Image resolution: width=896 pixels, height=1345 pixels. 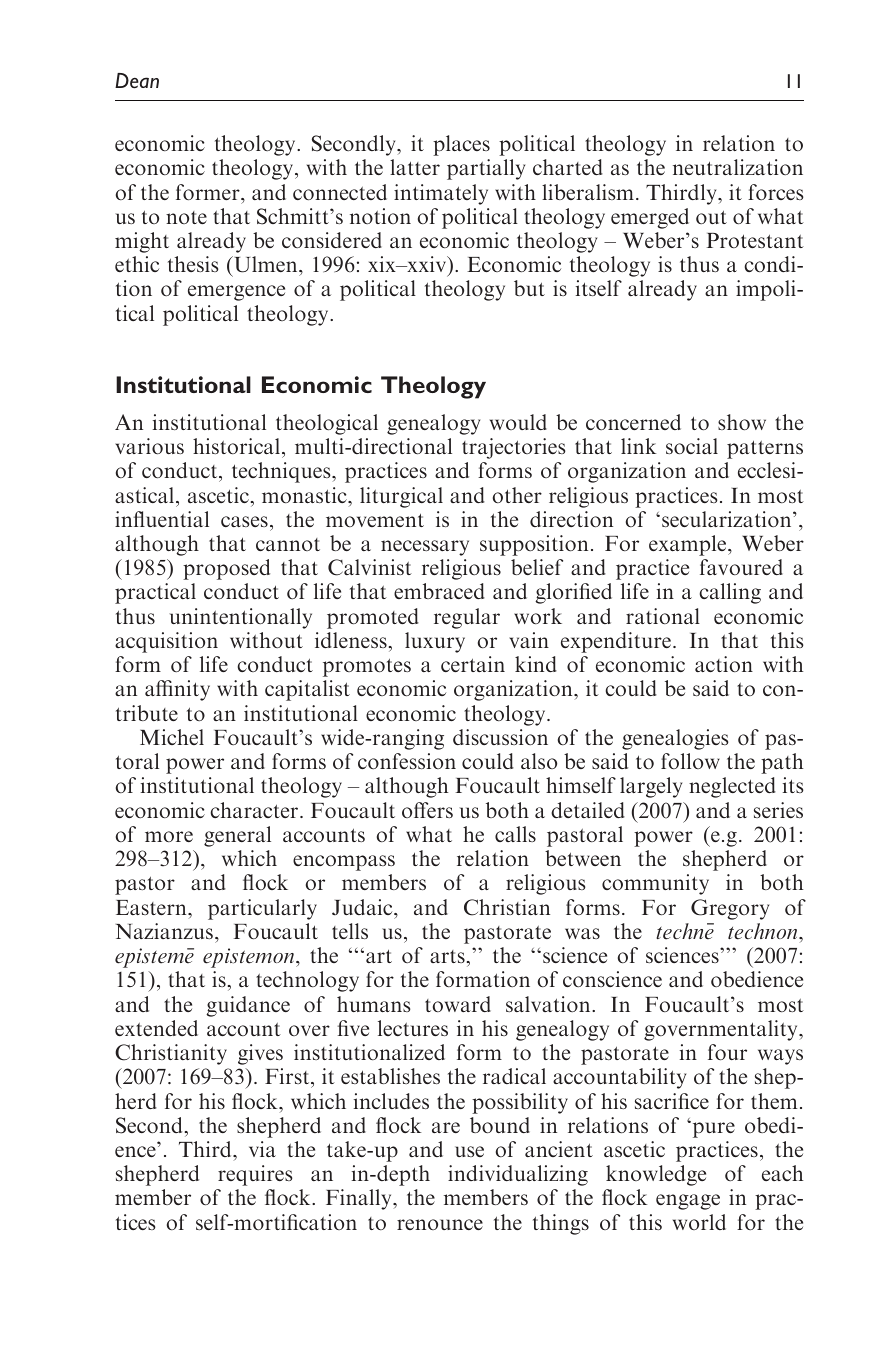 I want to click on renounce, so click(x=440, y=1224).
